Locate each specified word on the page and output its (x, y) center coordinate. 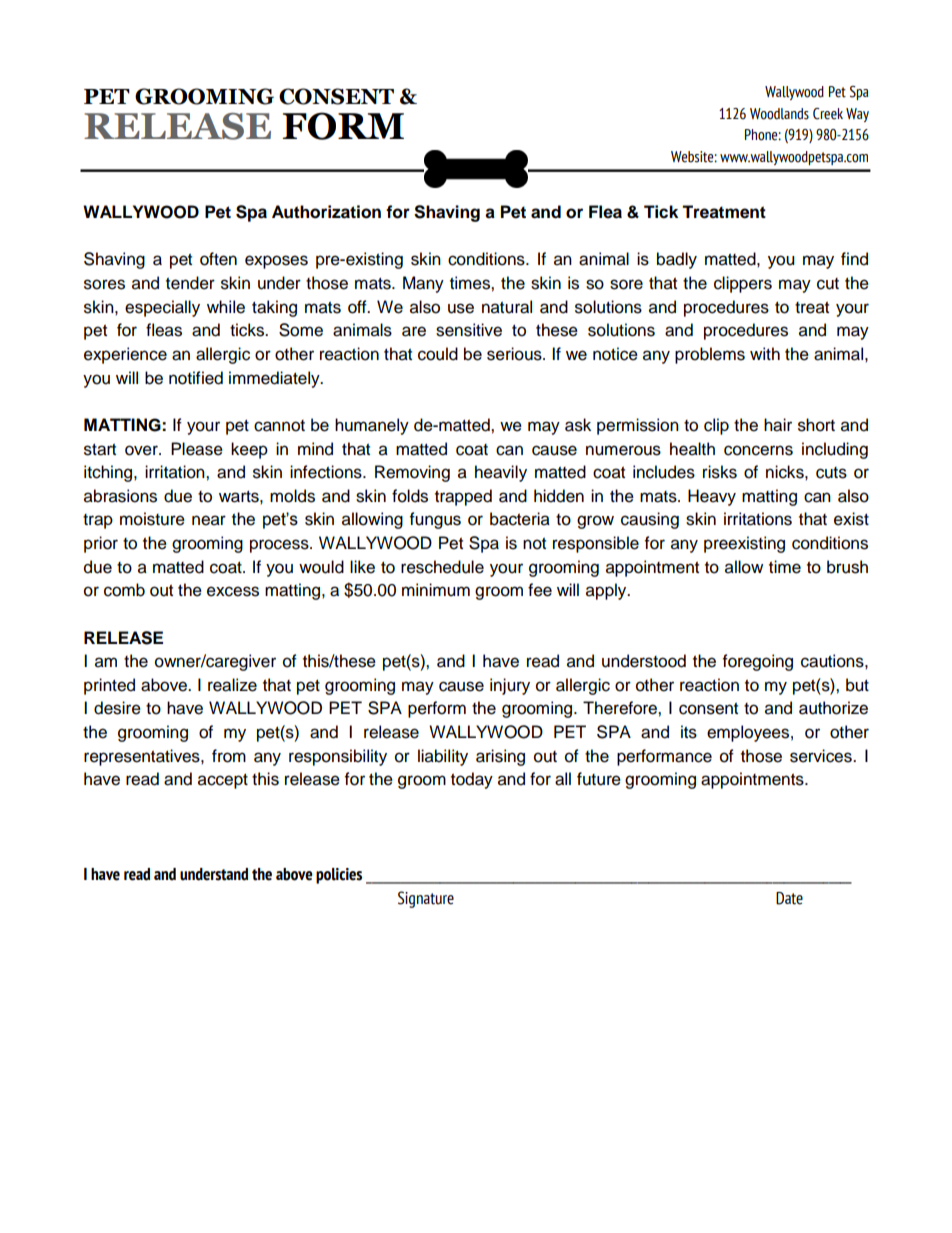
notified (196, 378)
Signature (426, 899)
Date (789, 898)
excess (233, 591)
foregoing (758, 662)
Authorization (326, 212)
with (765, 353)
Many (423, 284)
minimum (436, 590)
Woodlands (779, 114)
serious (515, 354)
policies (339, 876)
